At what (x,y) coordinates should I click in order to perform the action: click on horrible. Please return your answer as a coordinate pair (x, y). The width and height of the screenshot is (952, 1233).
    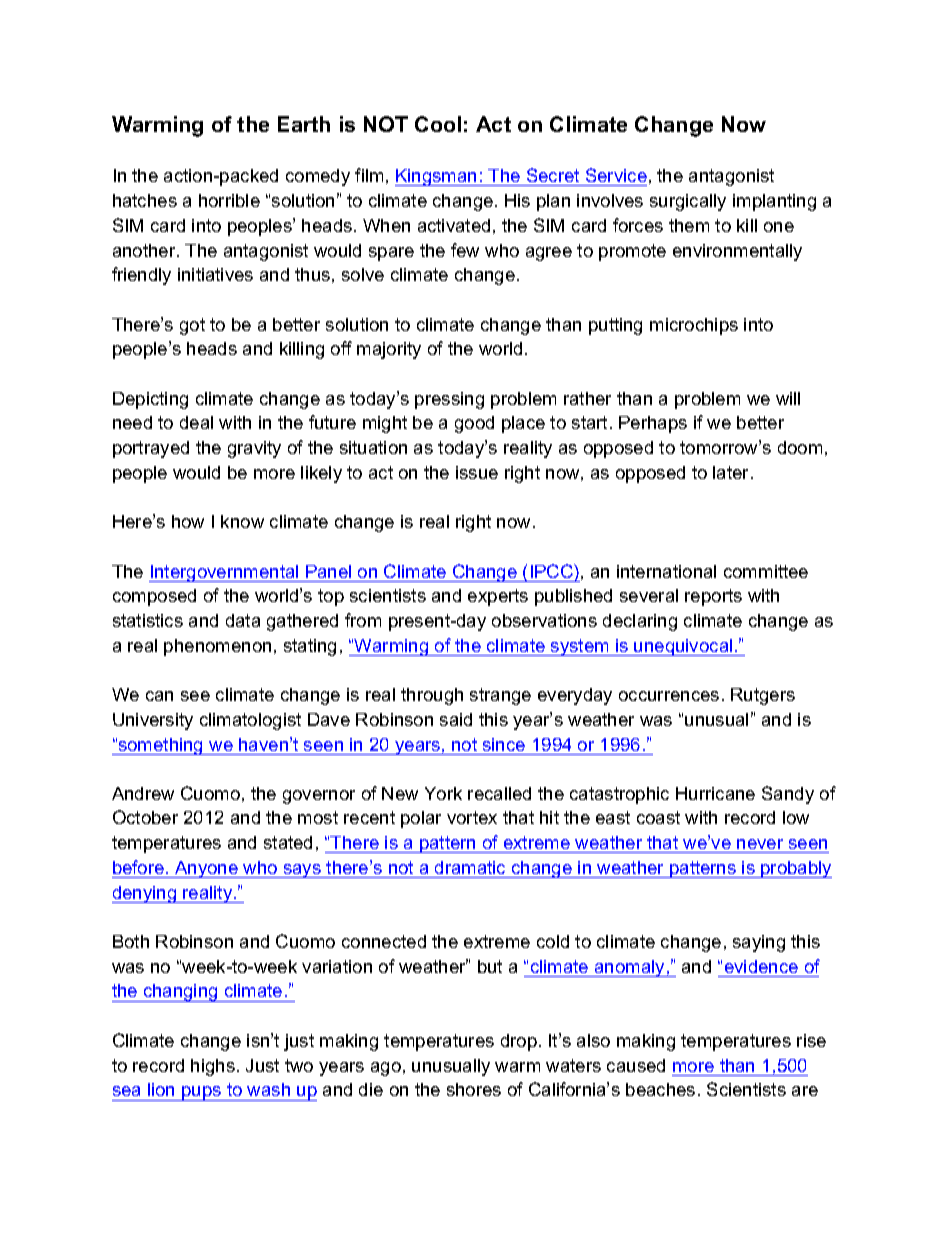
    Looking at the image, I should click on (229, 200).
